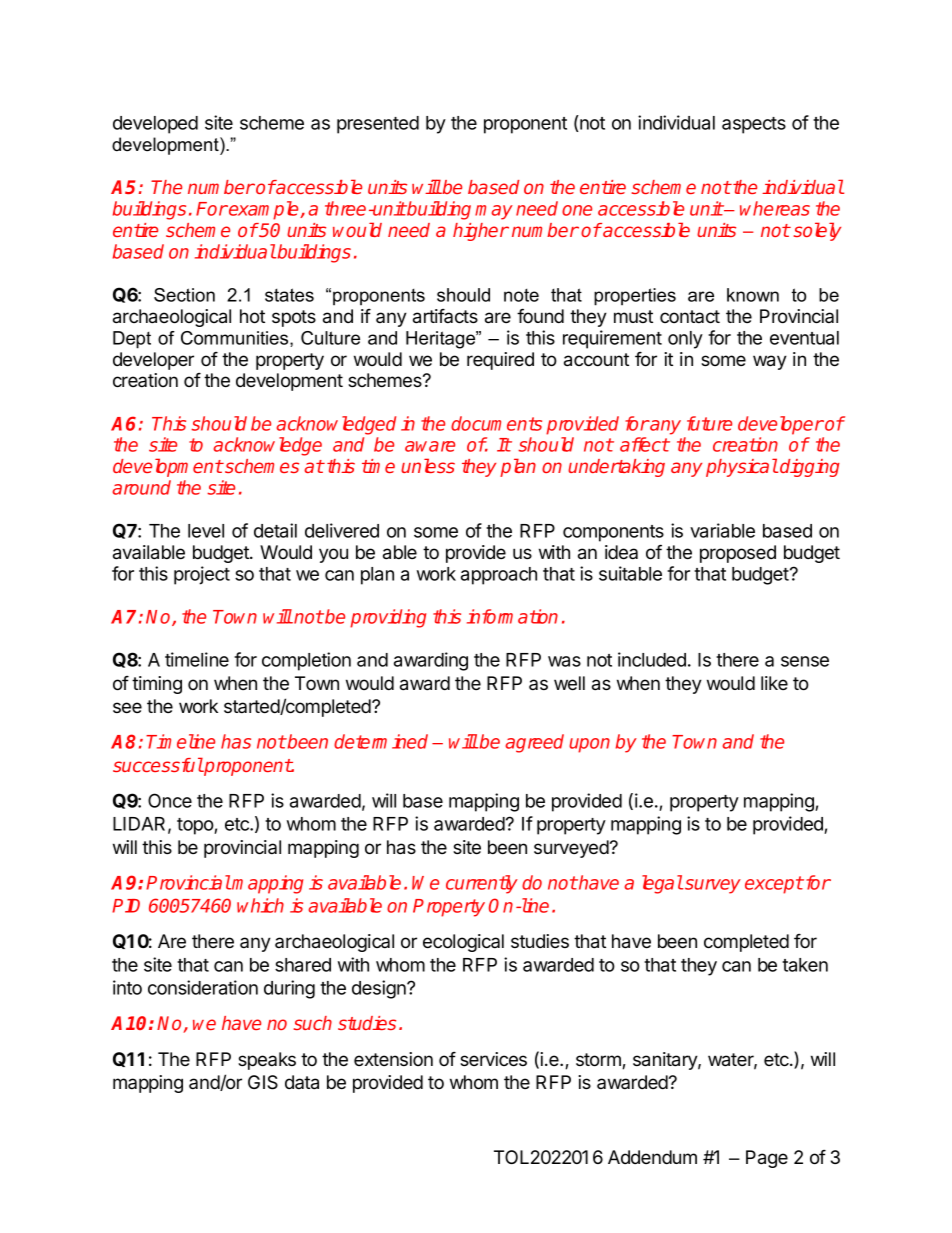 The width and height of the document is (952, 1233). I want to click on aspects, so click(754, 125).
